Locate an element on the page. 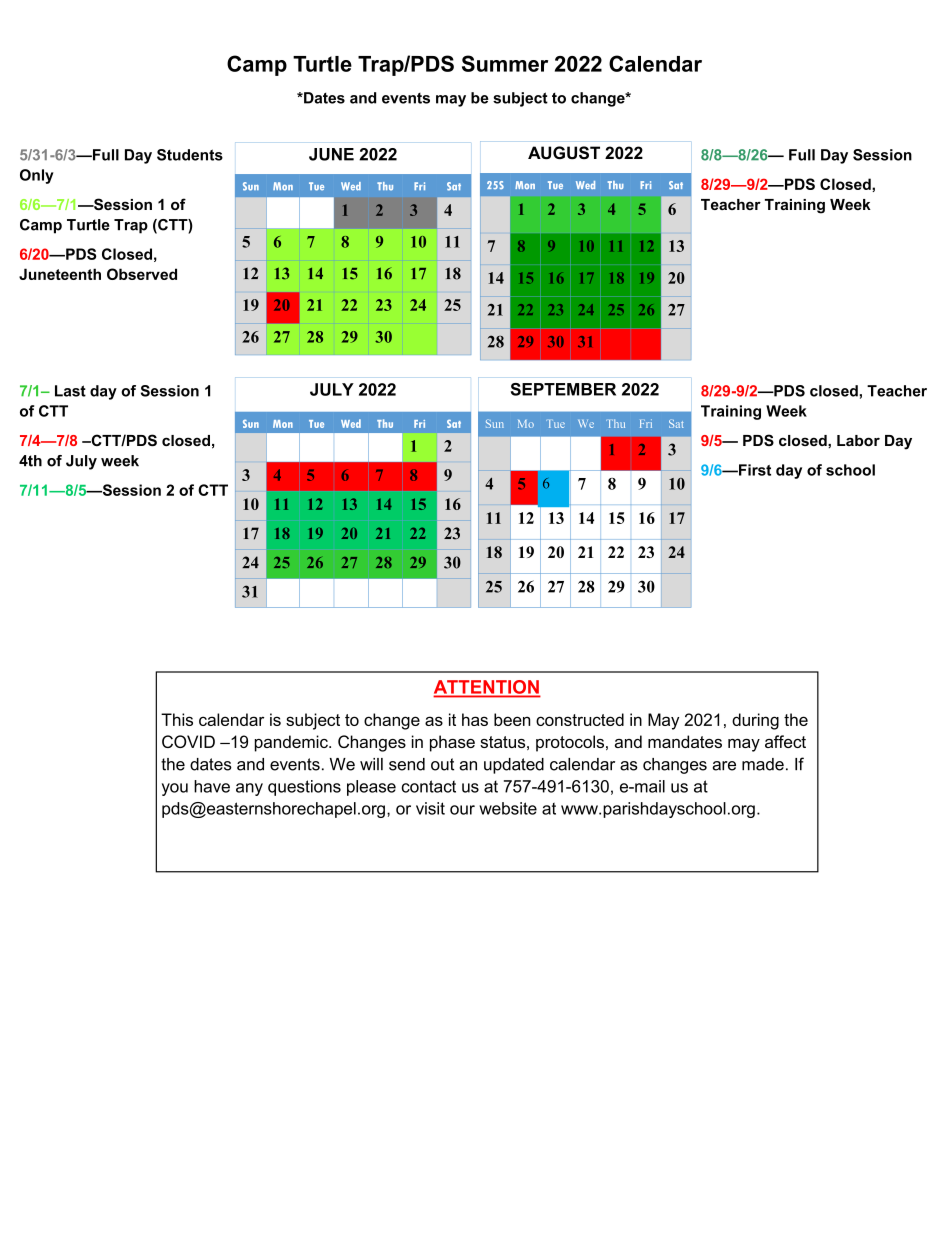 The image size is (952, 1233). Labor is located at coordinates (858, 440).
